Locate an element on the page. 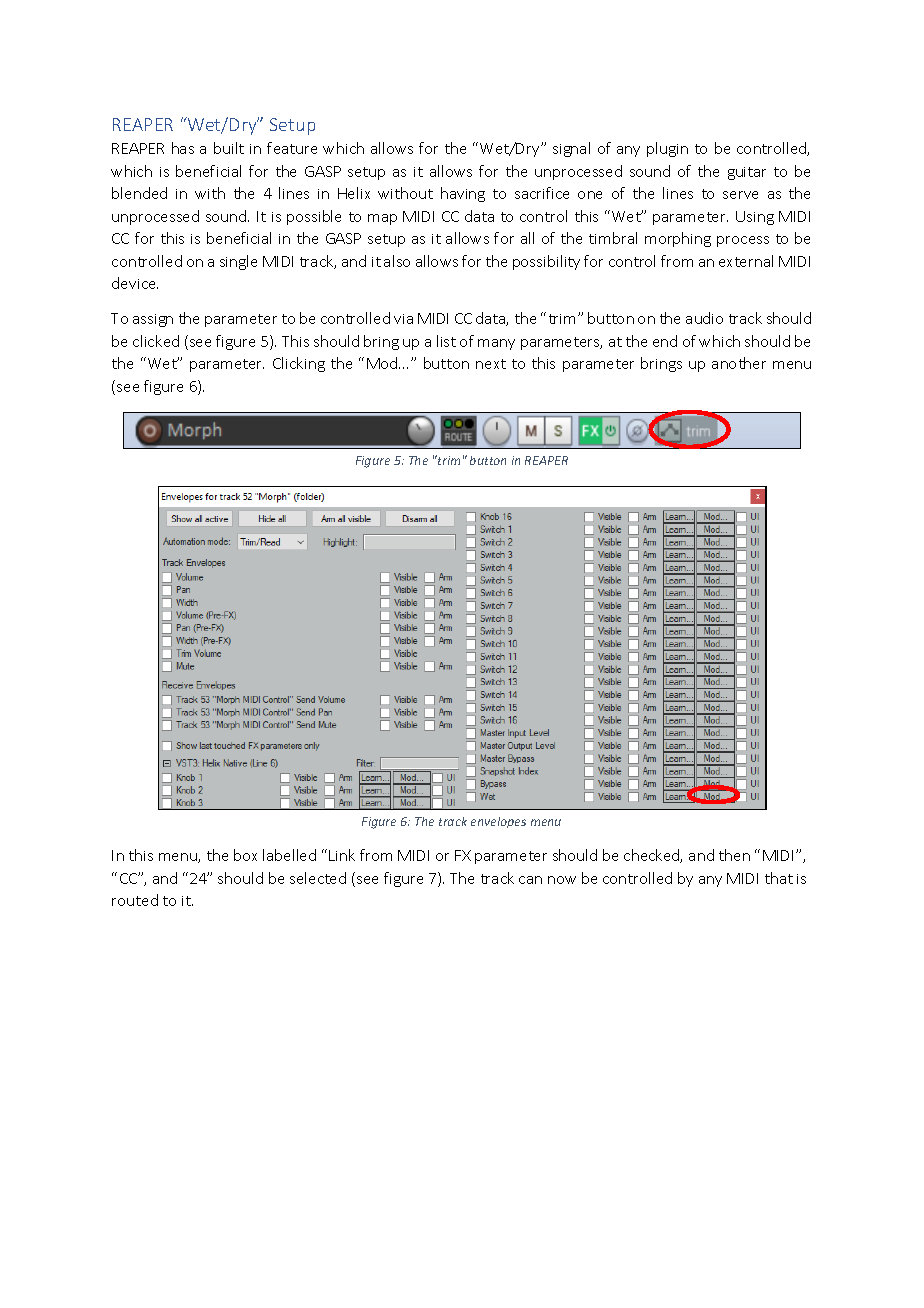 The height and width of the image is (1308, 924). audio is located at coordinates (704, 318).
